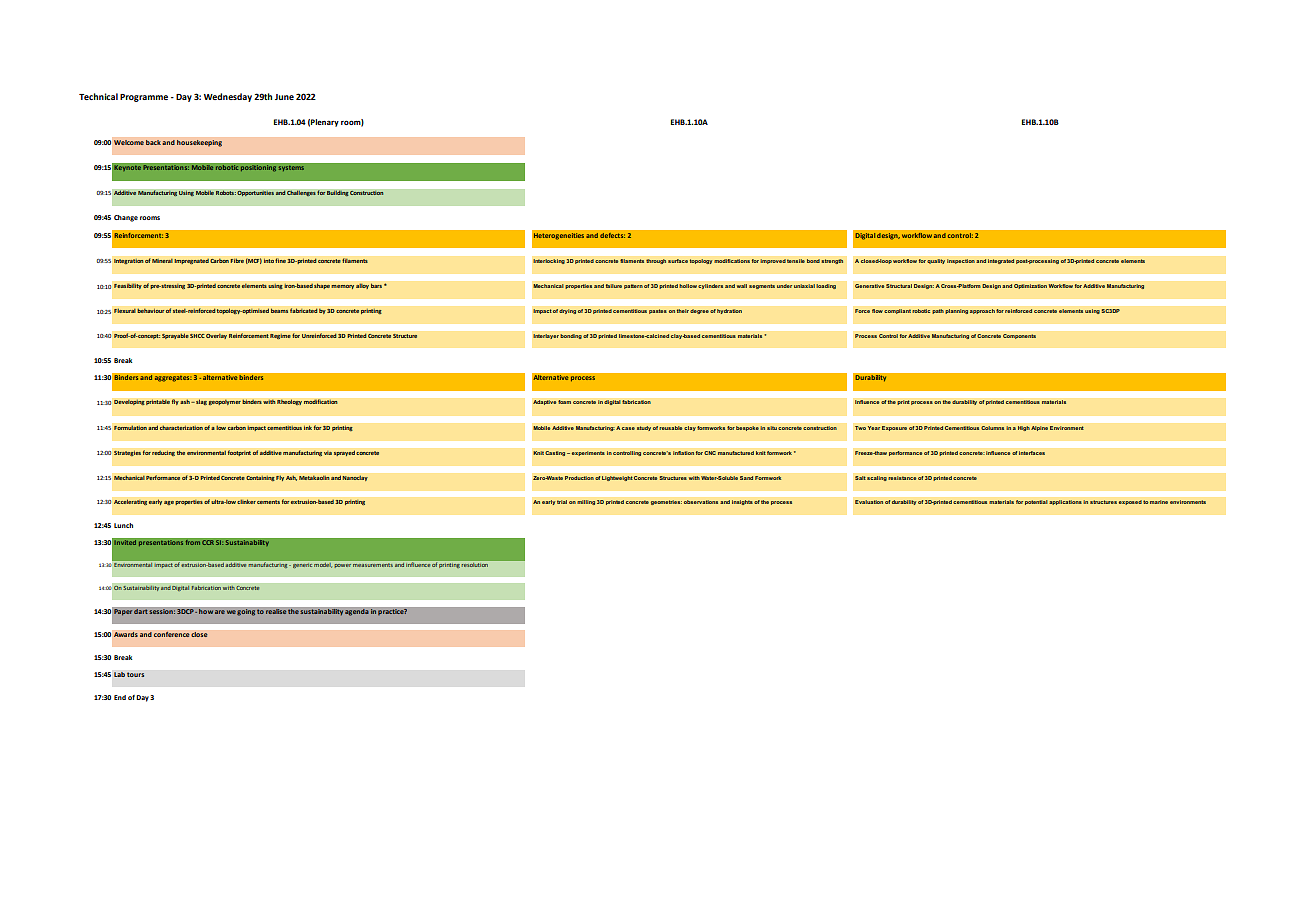 This image has width=1308, height=924. Describe the element at coordinates (1030, 286) in the image. I see `Optimization` at that location.
